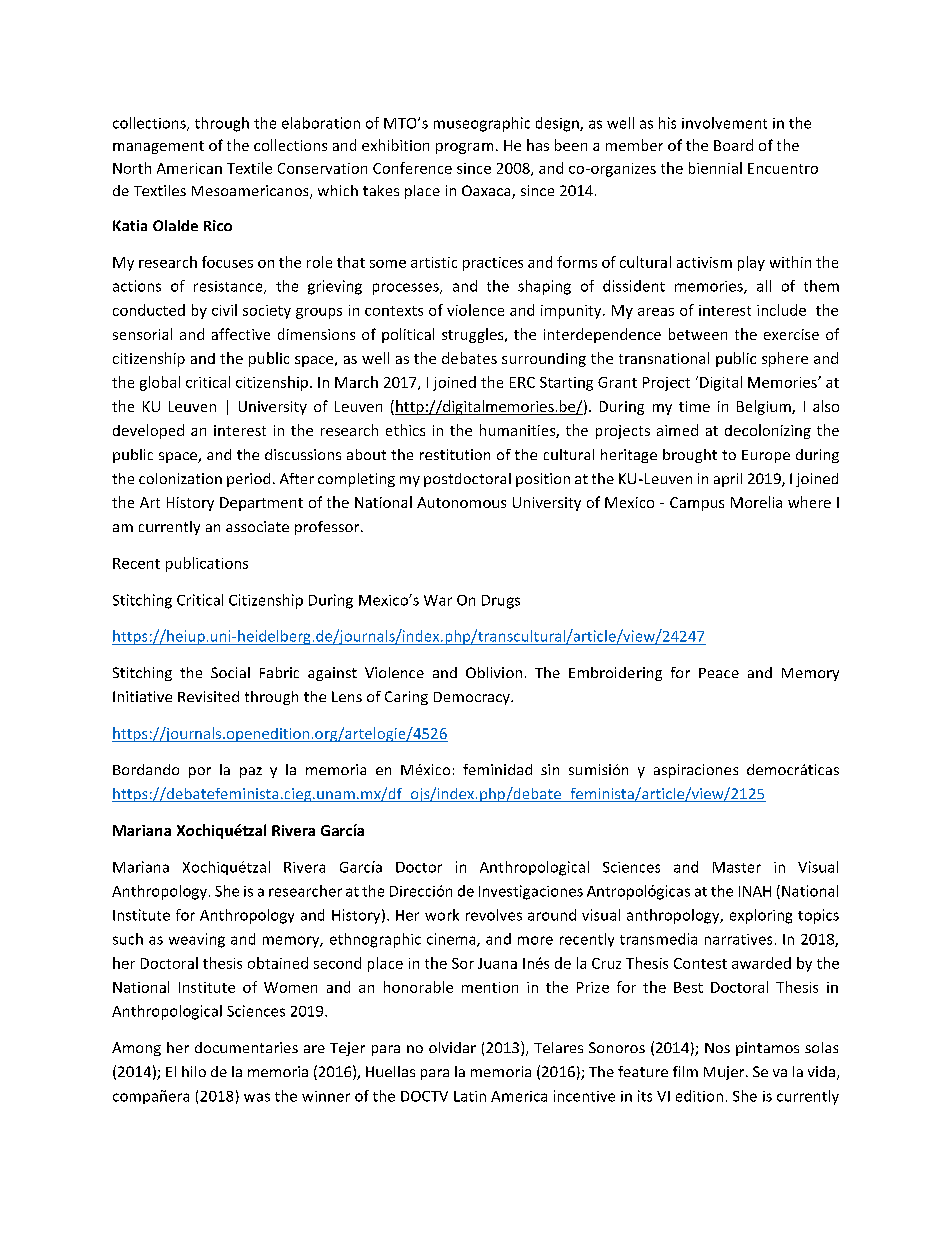 This screenshot has height=1233, width=952. Describe the element at coordinates (766, 456) in the screenshot. I see `Europe` at that location.
